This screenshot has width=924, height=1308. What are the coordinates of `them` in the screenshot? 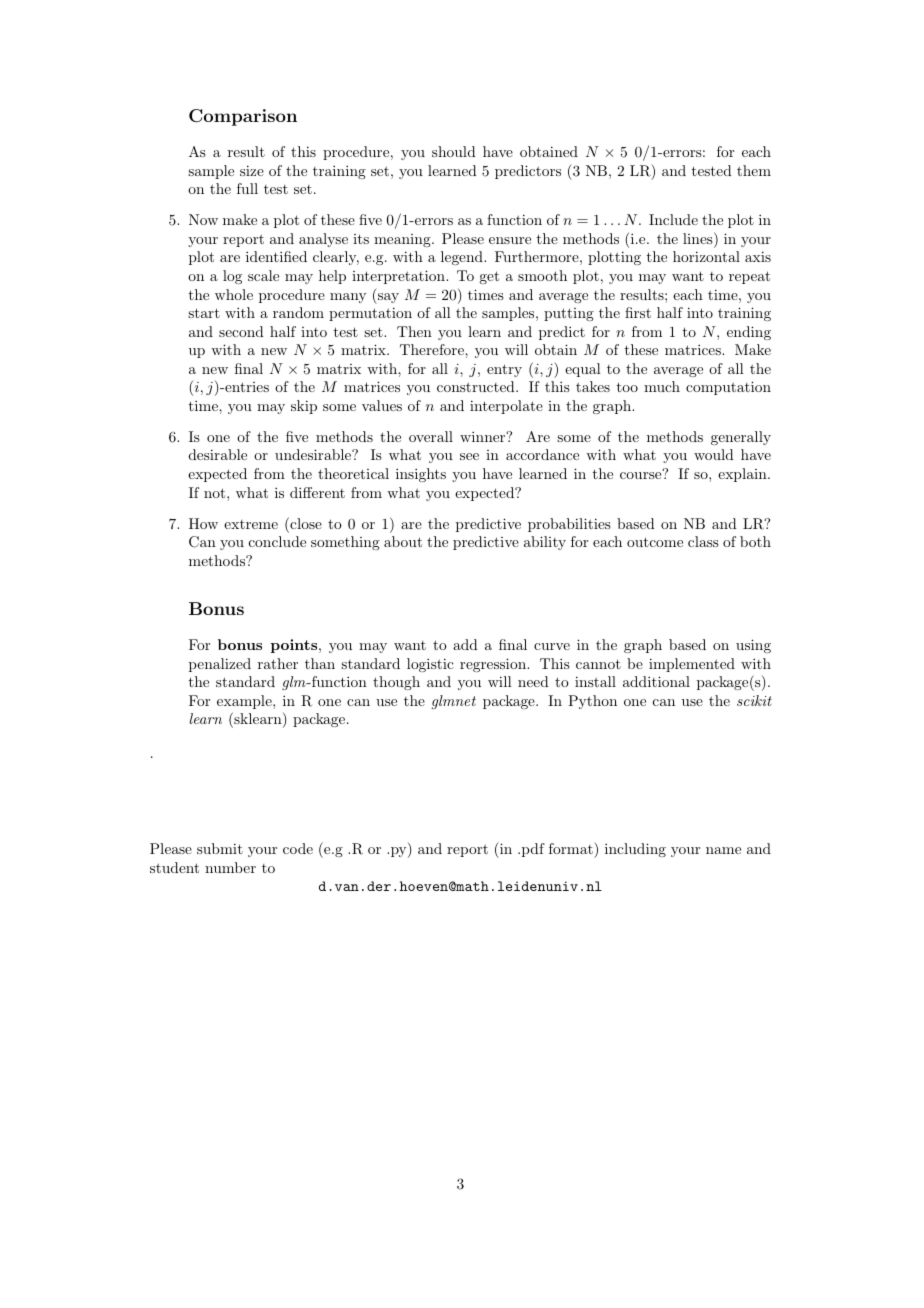 It's located at (754, 170).
